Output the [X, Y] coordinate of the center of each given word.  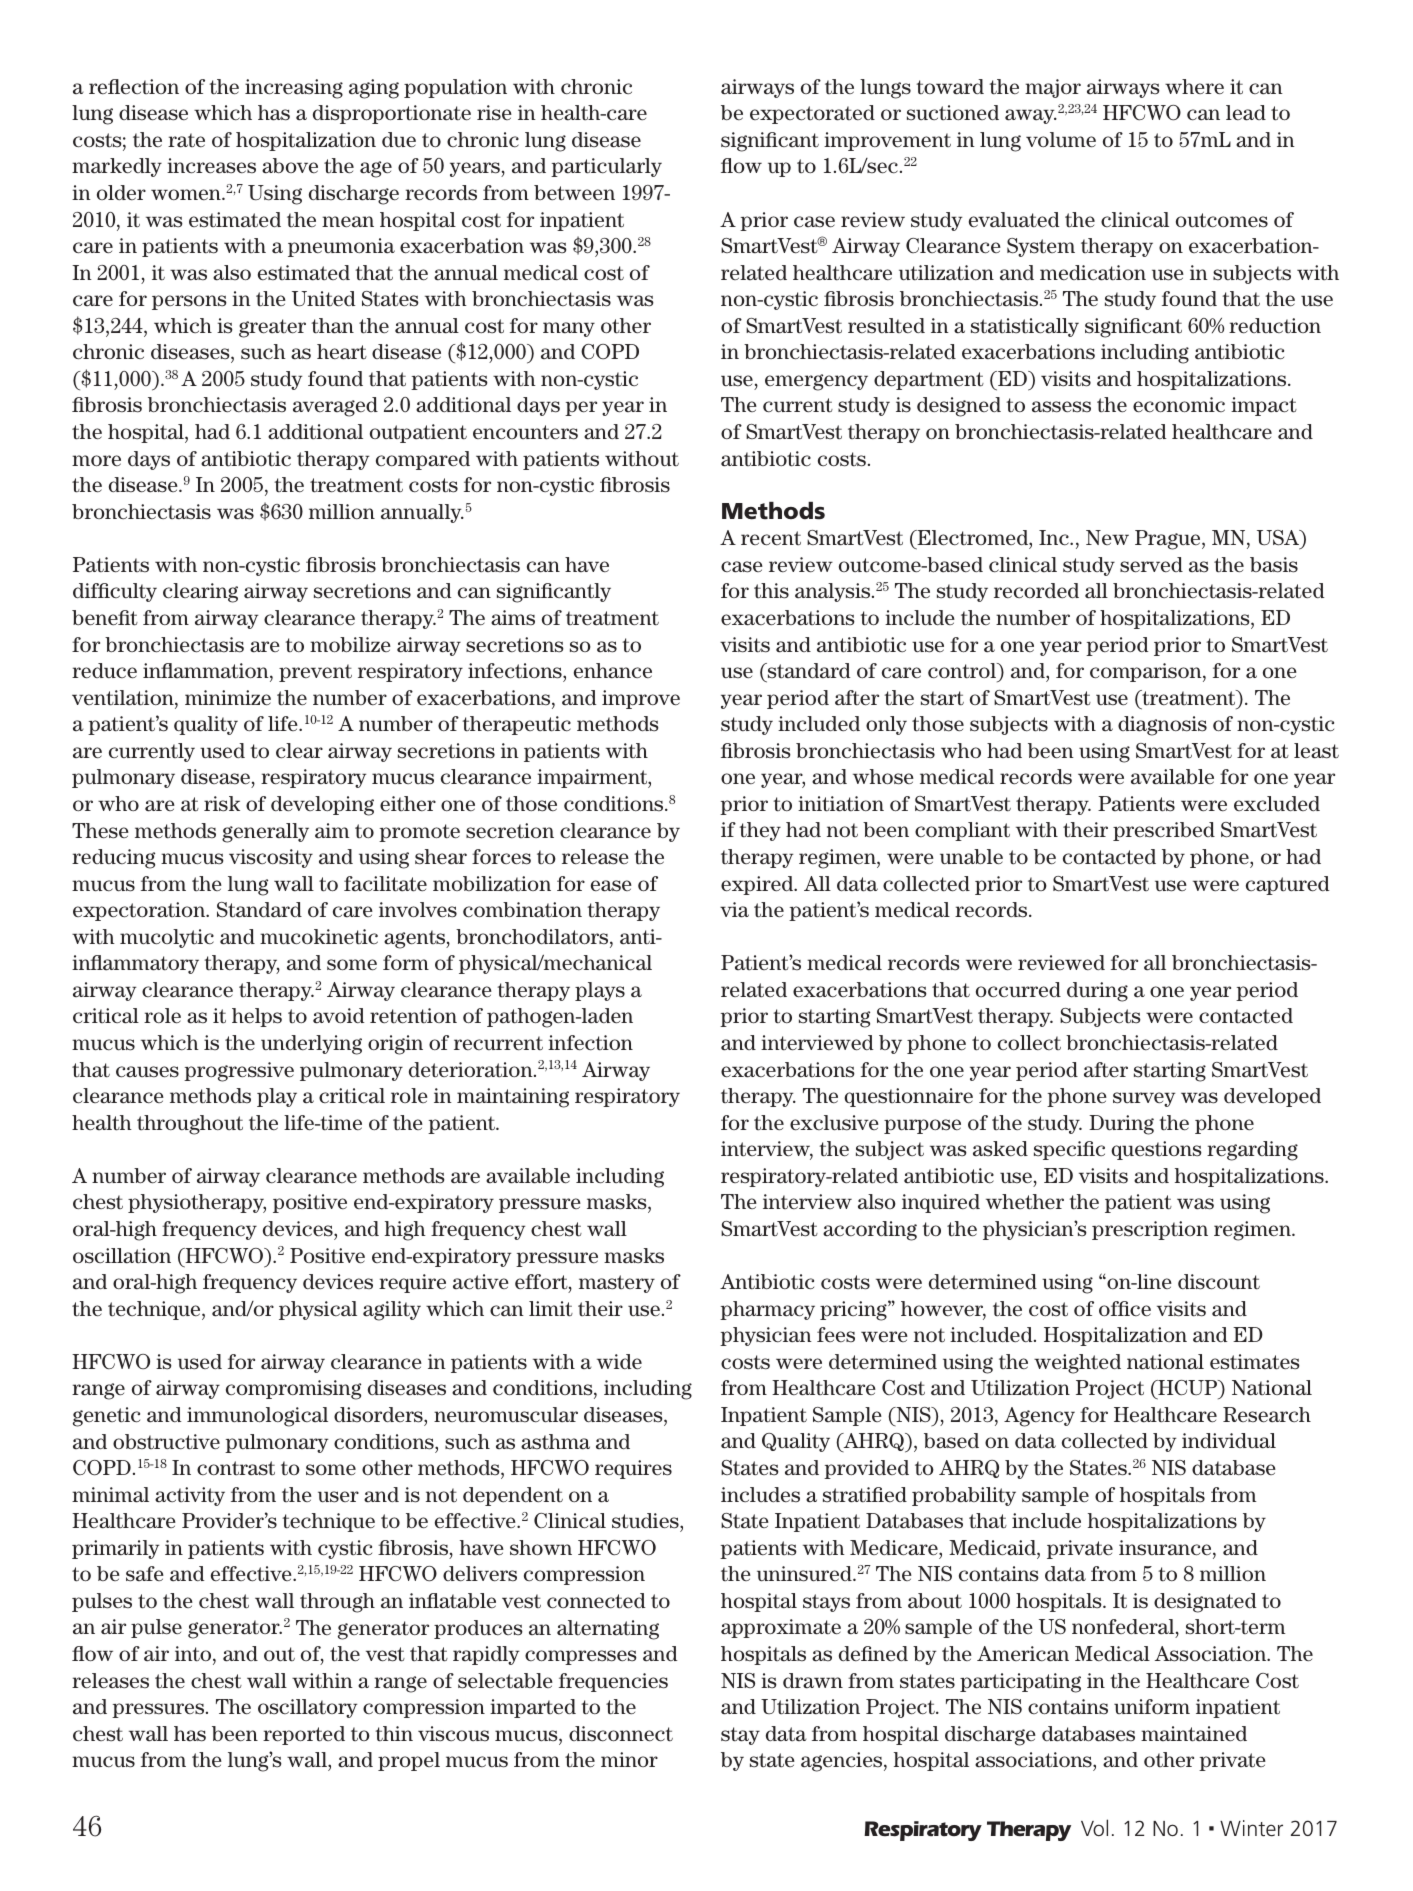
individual [1229, 1441]
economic [1179, 405]
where [1194, 87]
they [760, 831]
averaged [335, 407]
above [290, 166]
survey [1144, 1099]
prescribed [1164, 831]
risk [222, 804]
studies [646, 1521]
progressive [239, 1072]
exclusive [834, 1123]
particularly [606, 167]
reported [304, 1735]
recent [771, 538]
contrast [236, 1468]
